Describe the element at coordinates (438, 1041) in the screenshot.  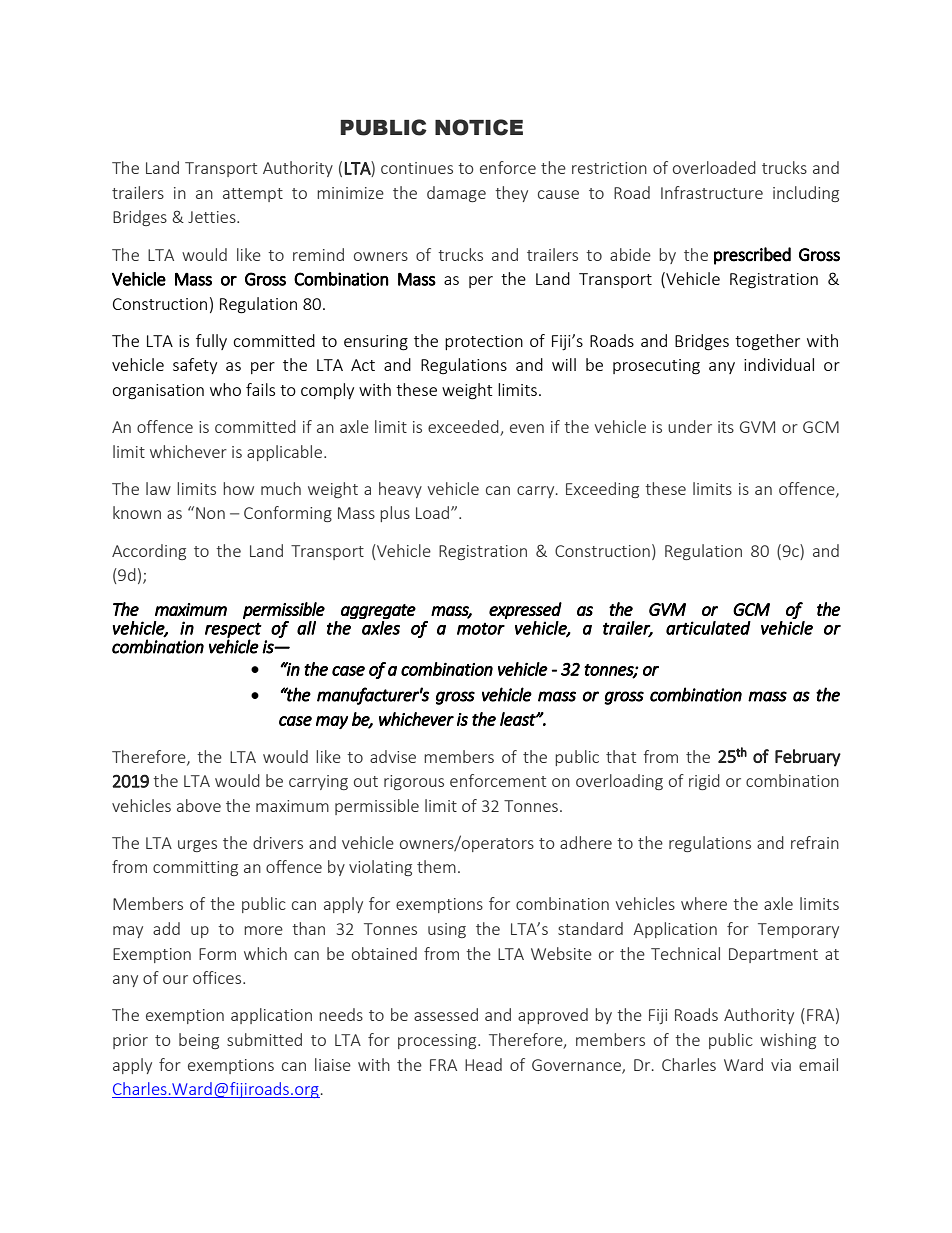
I see `processing` at that location.
